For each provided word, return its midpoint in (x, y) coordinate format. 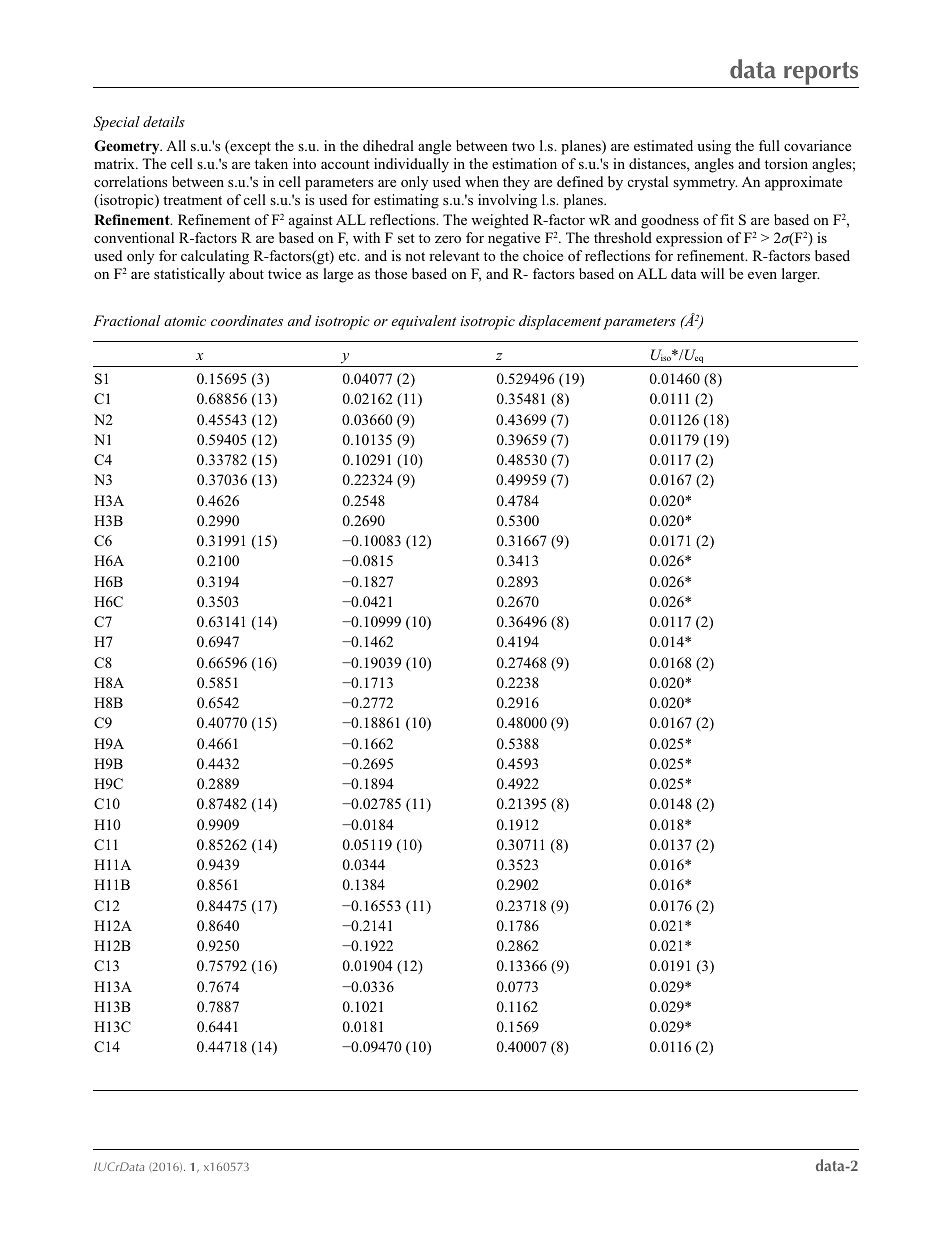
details (164, 121)
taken (271, 163)
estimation (524, 163)
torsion (786, 163)
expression (689, 239)
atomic (185, 321)
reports (820, 75)
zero (448, 239)
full (769, 145)
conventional (134, 237)
